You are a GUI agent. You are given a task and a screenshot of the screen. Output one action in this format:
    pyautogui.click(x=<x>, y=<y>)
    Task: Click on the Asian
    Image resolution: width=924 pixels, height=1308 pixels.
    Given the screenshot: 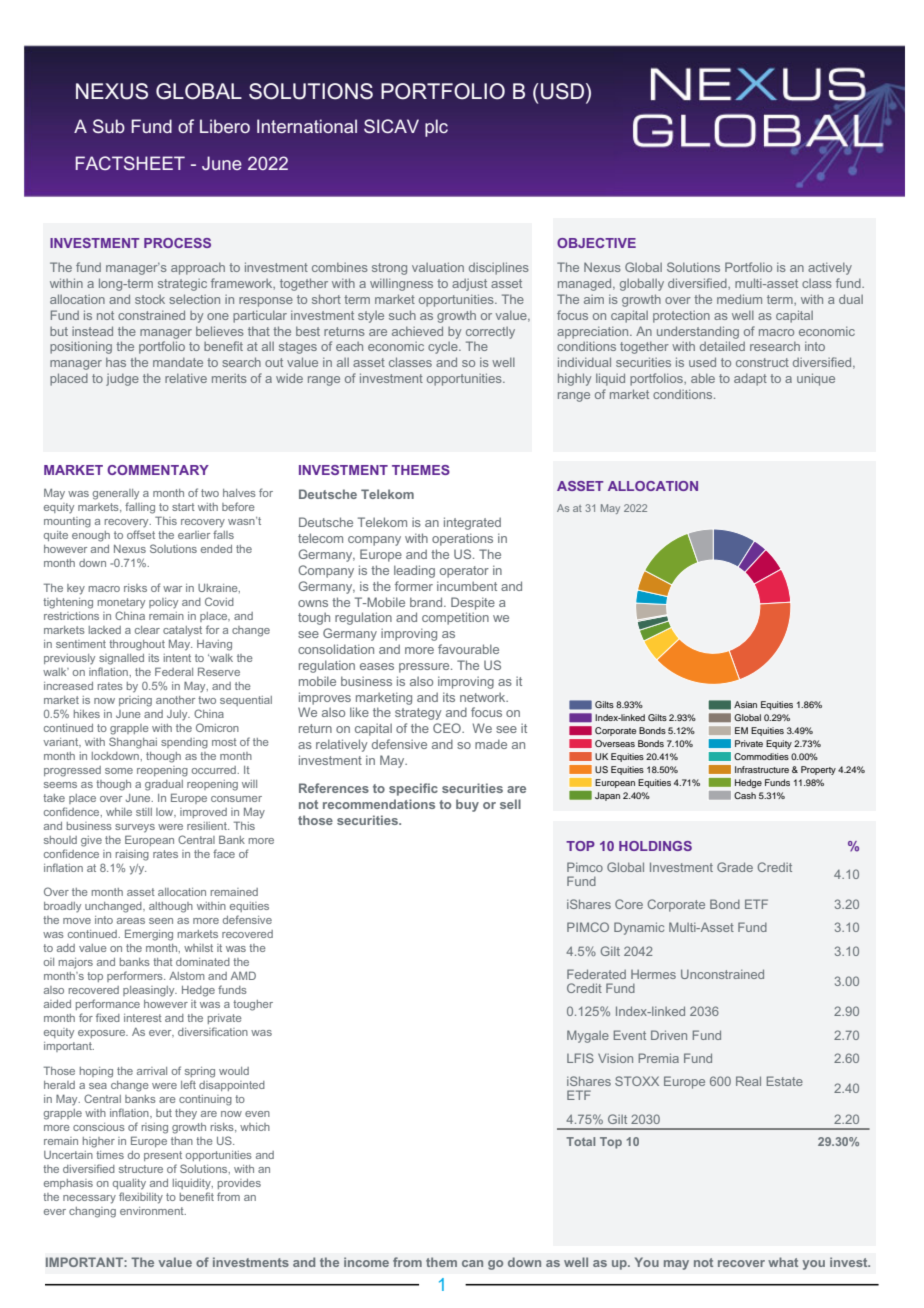 What is the action you would take?
    pyautogui.click(x=745, y=704)
